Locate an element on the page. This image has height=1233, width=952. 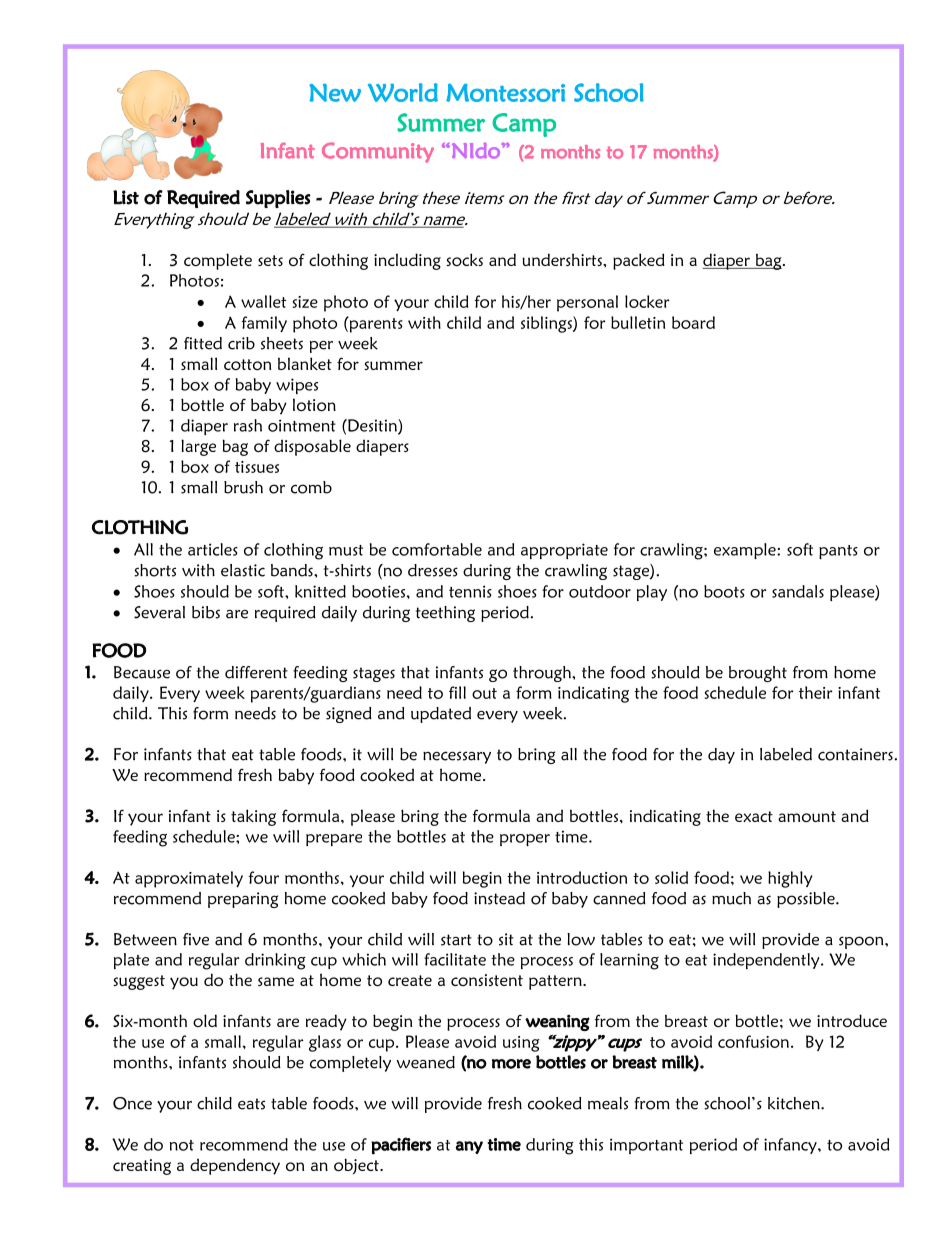
Montessori is located at coordinates (505, 92).
